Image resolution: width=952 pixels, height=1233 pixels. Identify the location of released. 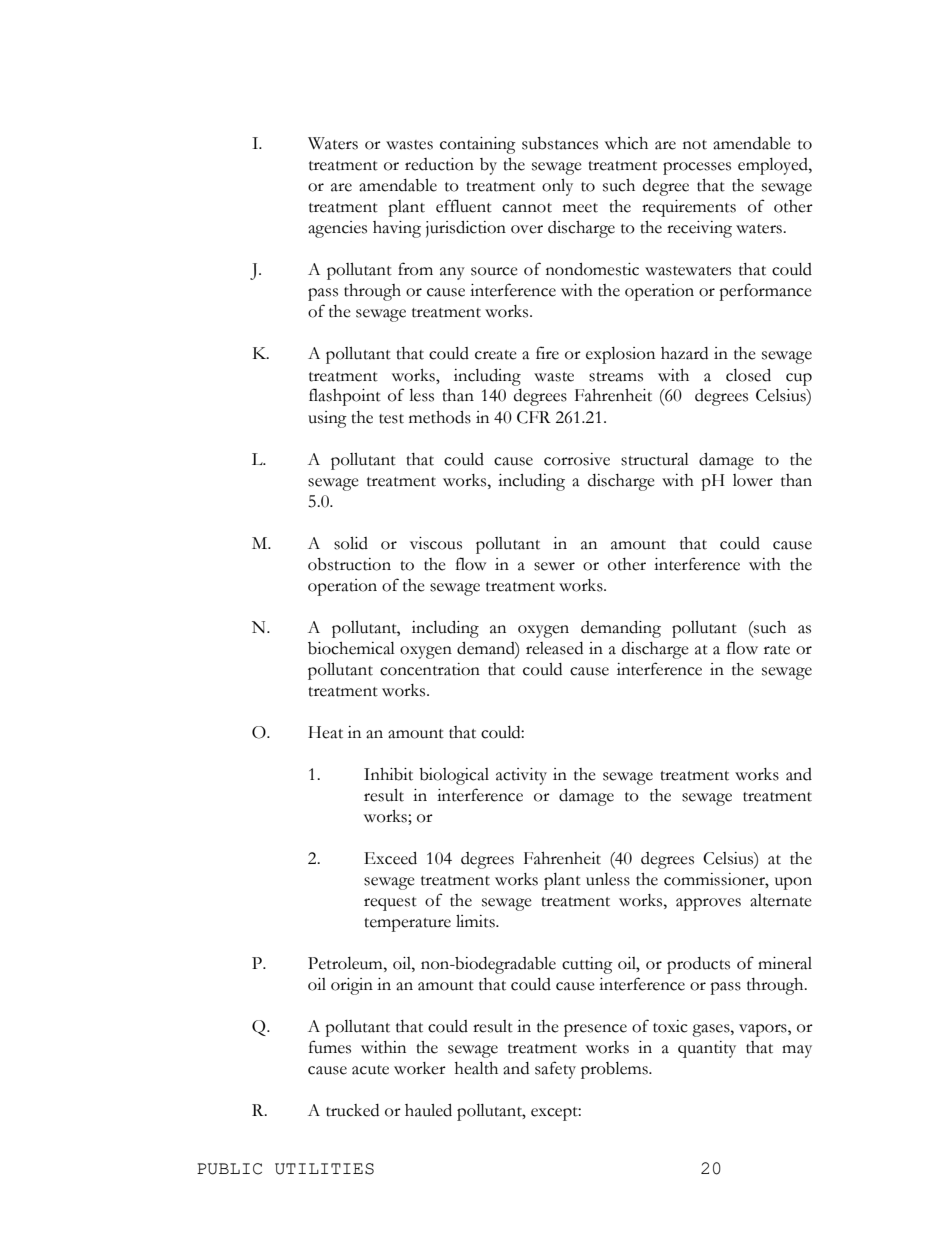
(554, 648).
